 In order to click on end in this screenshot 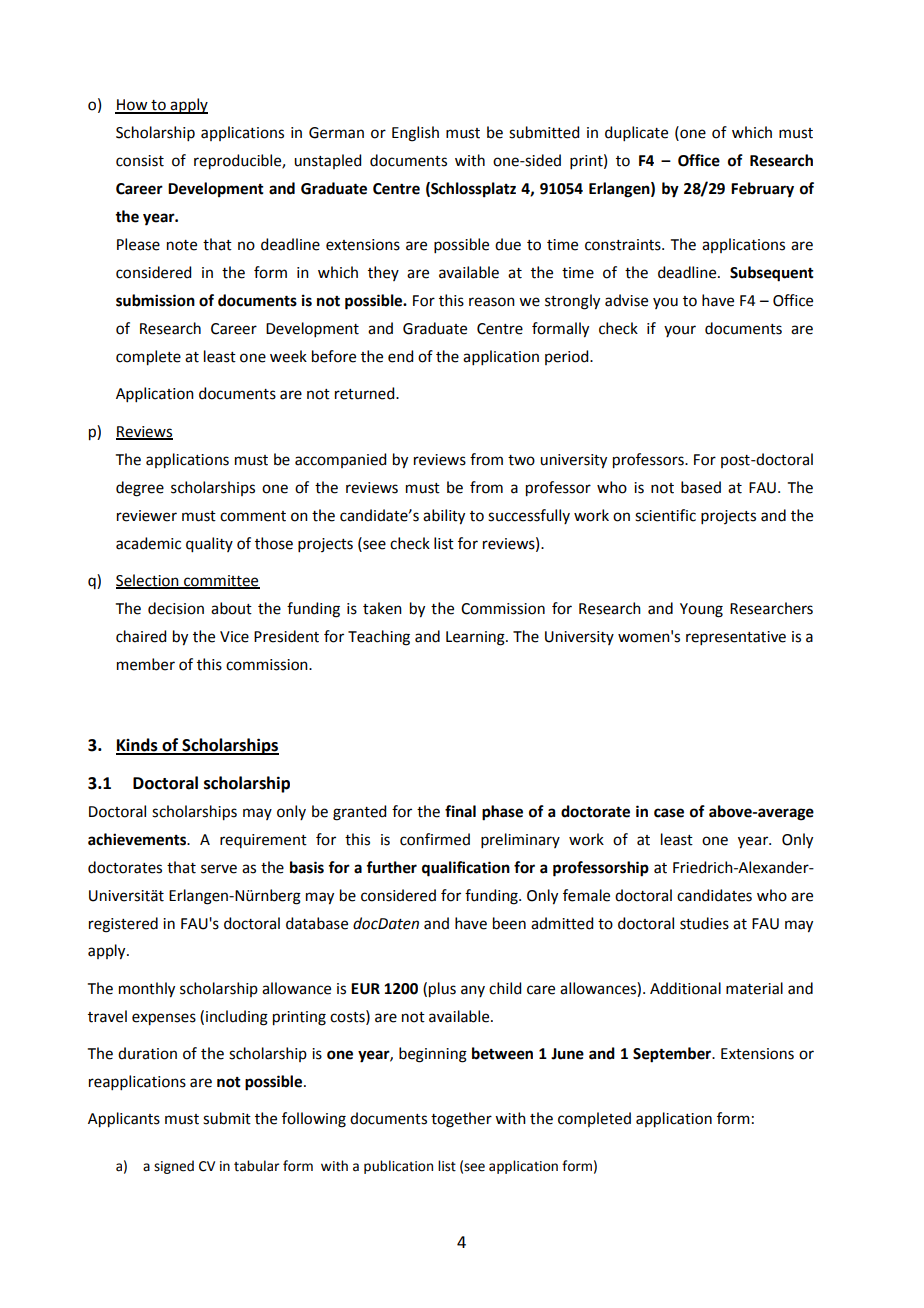, I will do `click(400, 356)`.
